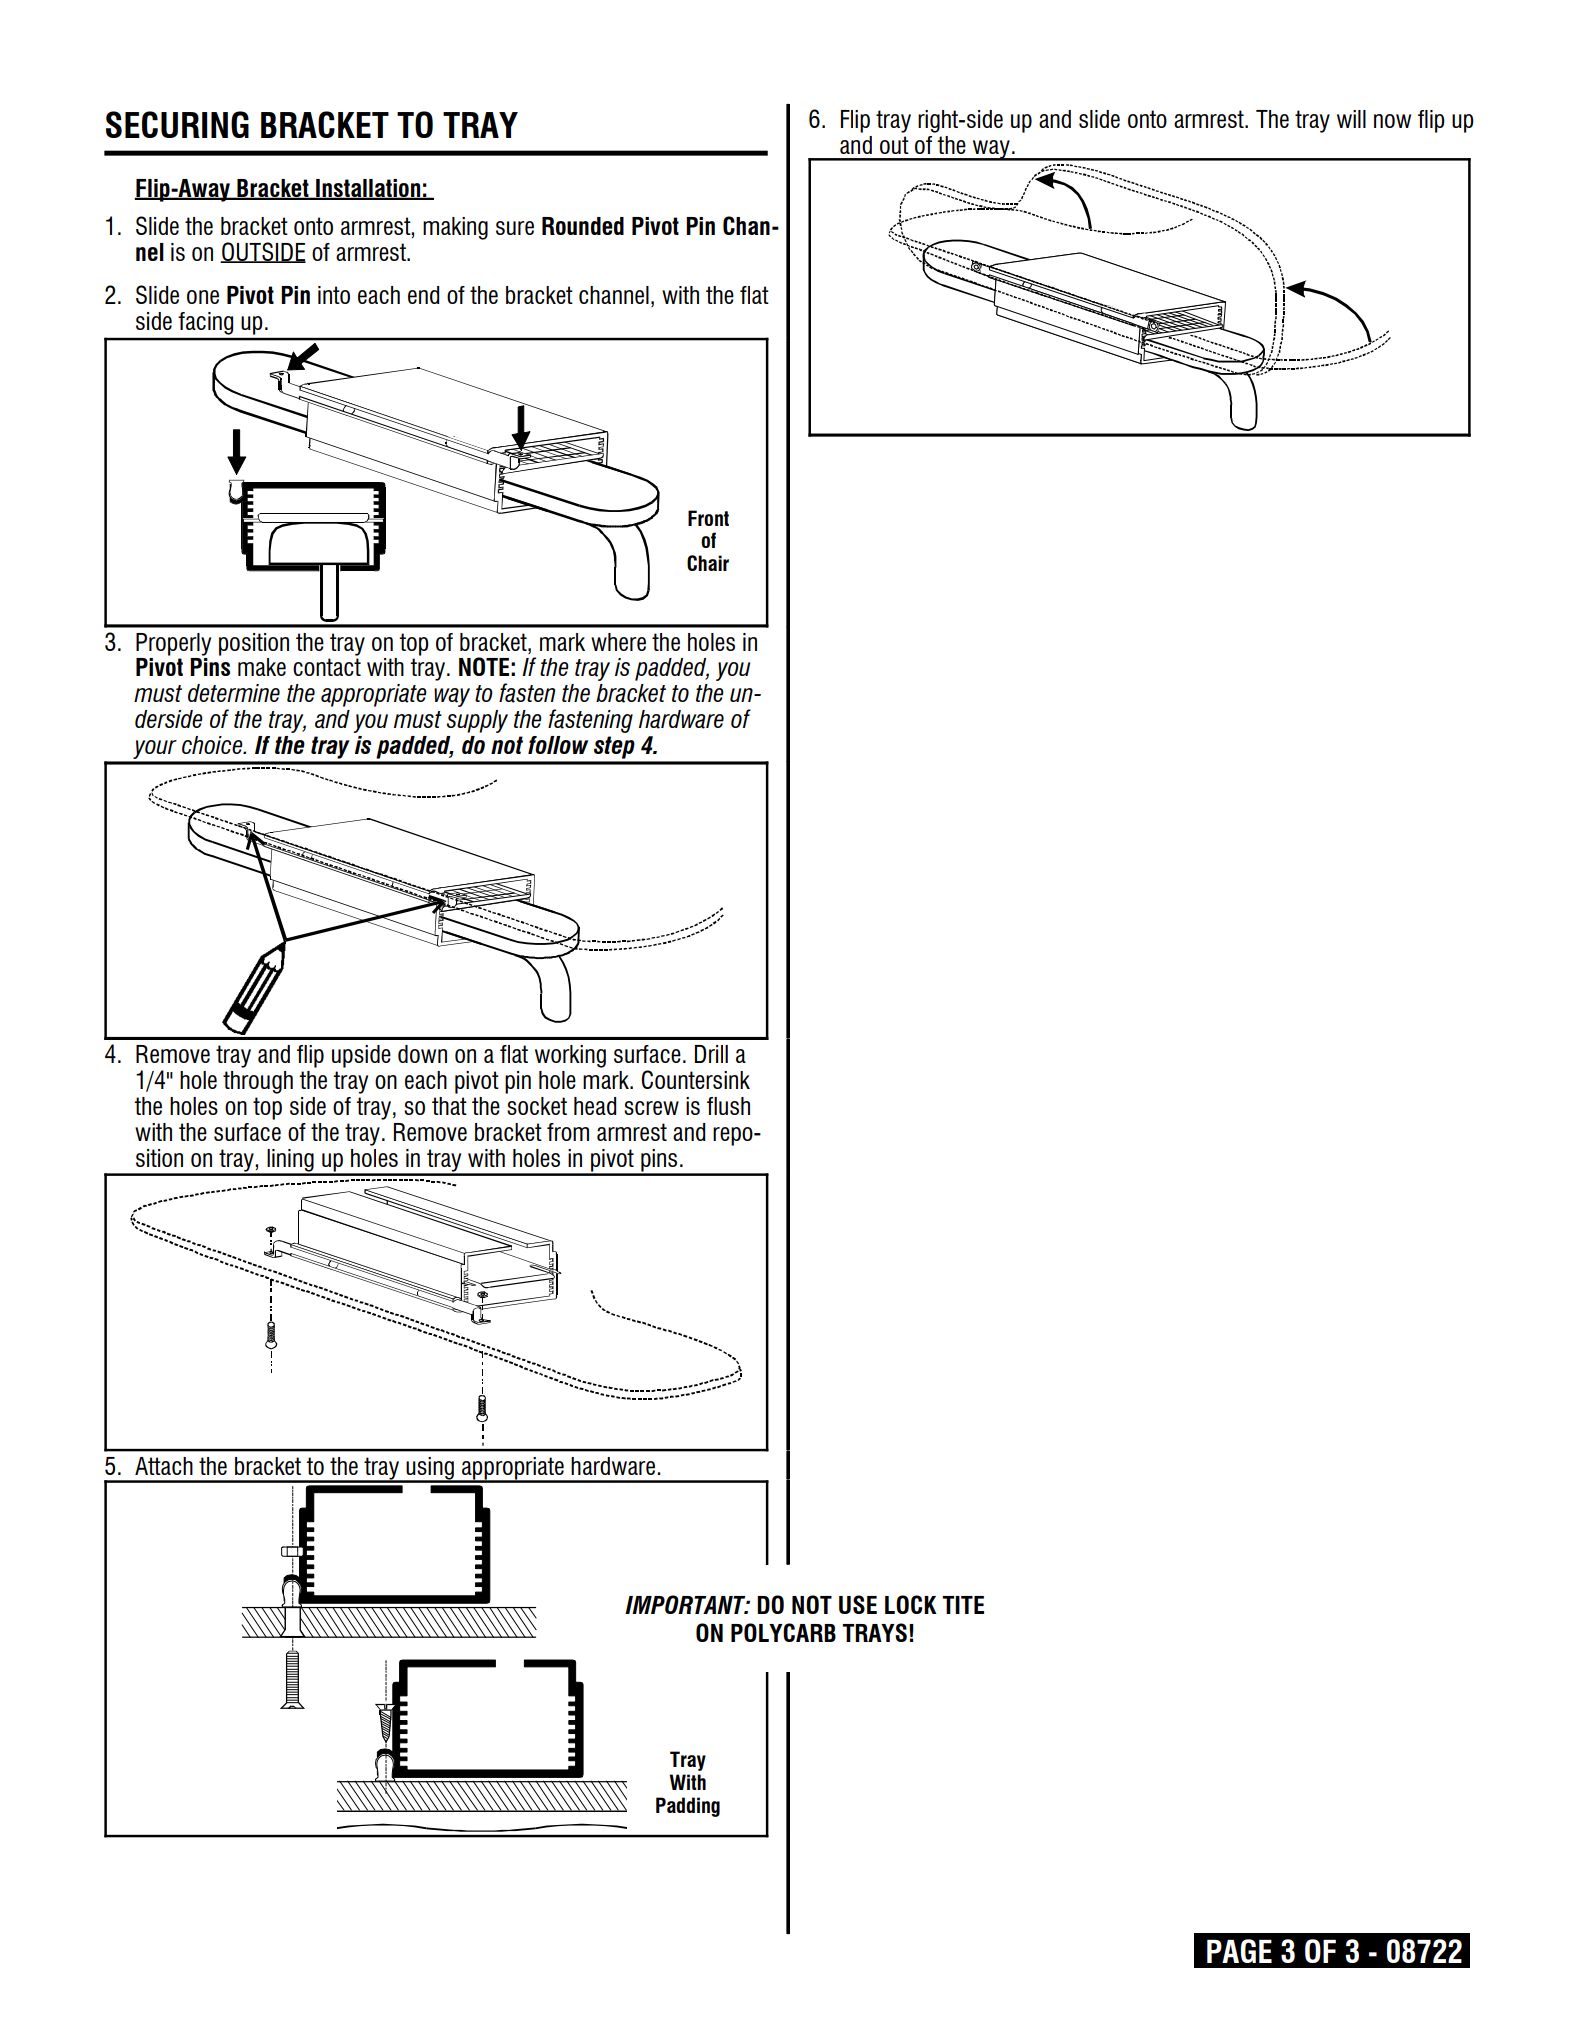 The width and height of the document is (1575, 2038). What do you see at coordinates (963, 1605) in the document?
I see `TITE` at bounding box center [963, 1605].
